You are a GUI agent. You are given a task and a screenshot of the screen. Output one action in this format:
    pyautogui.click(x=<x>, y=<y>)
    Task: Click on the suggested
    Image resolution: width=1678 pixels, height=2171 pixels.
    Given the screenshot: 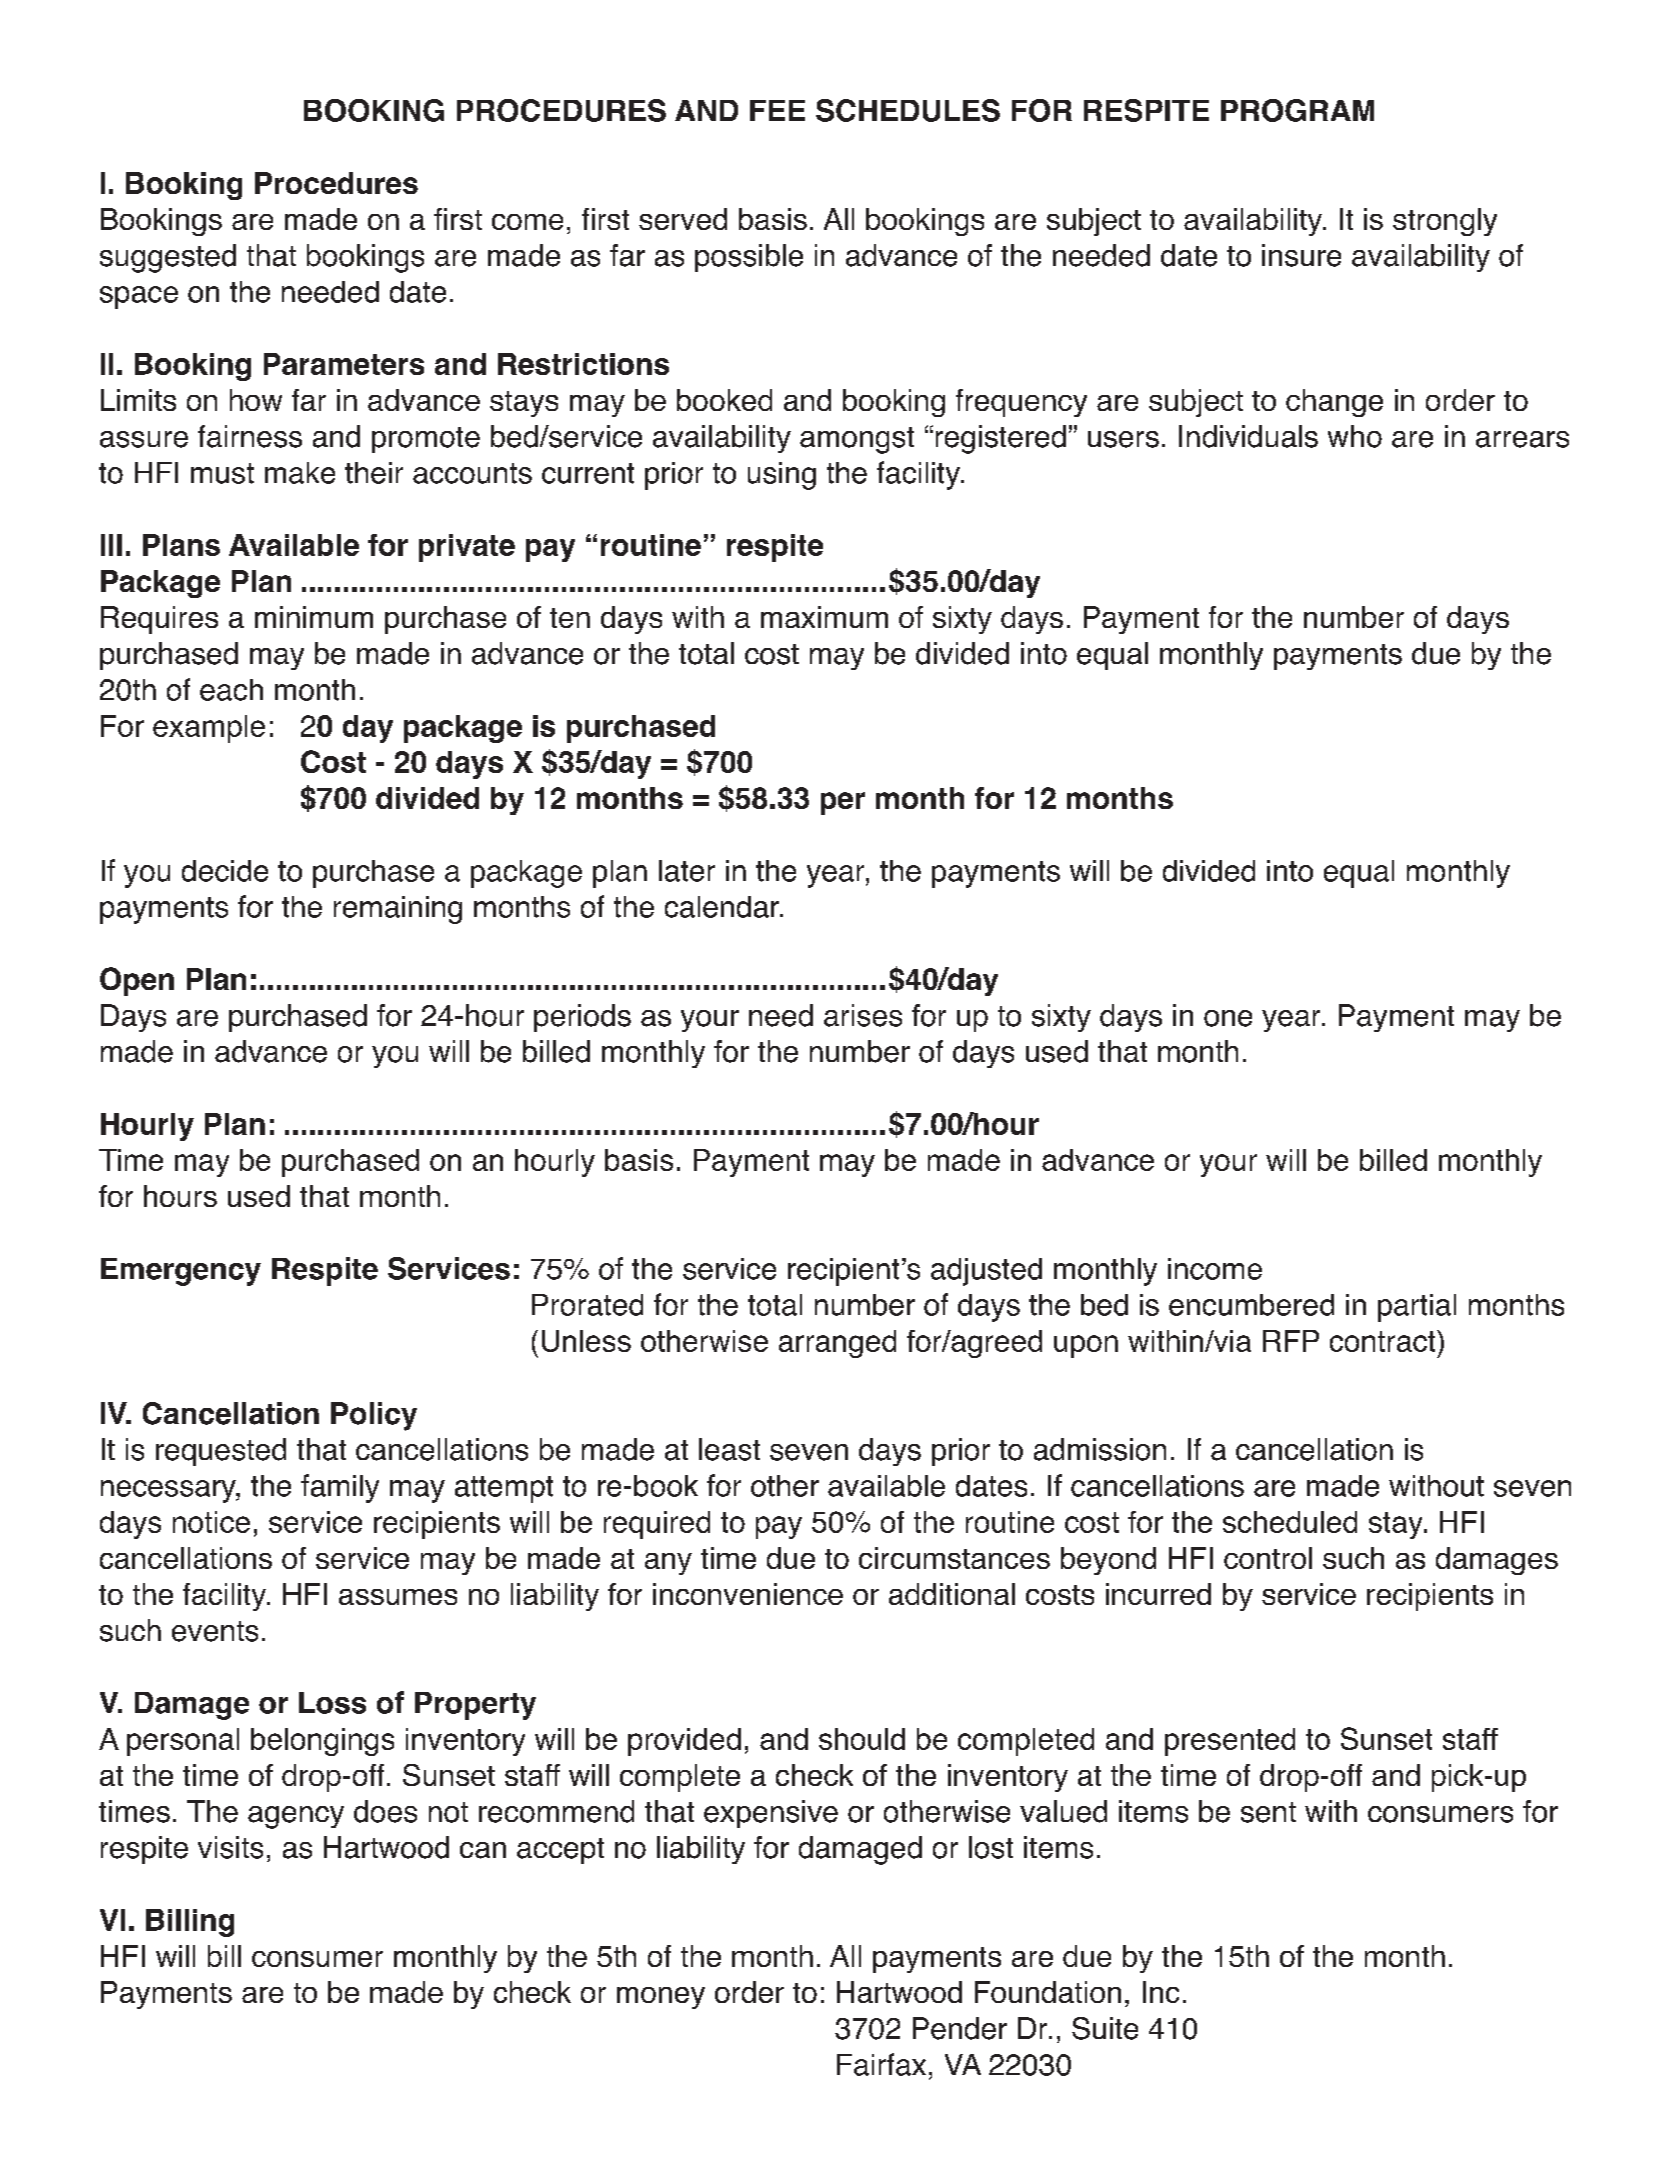 What is the action you would take?
    pyautogui.click(x=168, y=258)
